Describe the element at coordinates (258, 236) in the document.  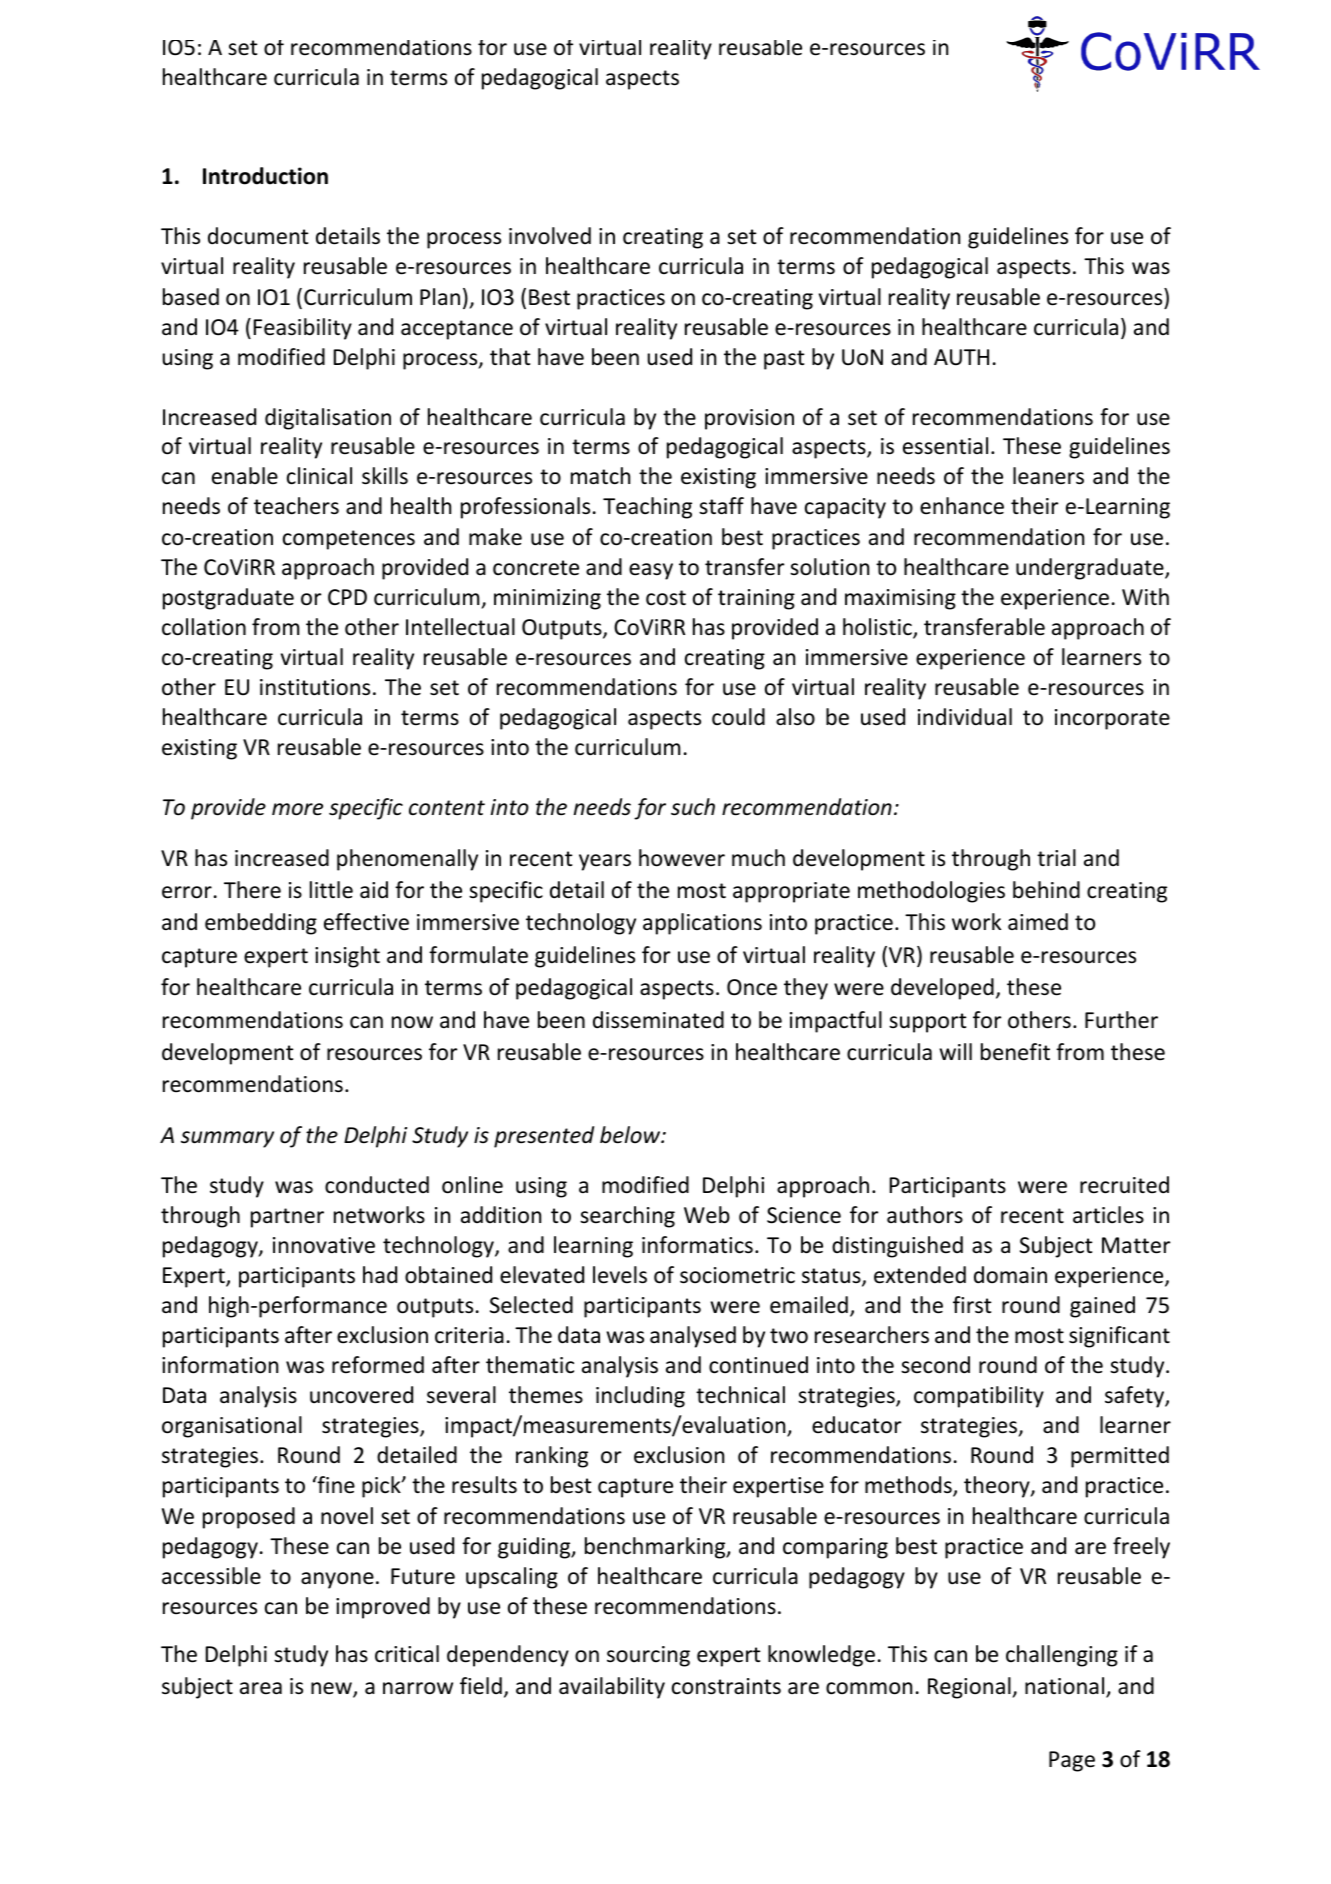
I see `document` at that location.
